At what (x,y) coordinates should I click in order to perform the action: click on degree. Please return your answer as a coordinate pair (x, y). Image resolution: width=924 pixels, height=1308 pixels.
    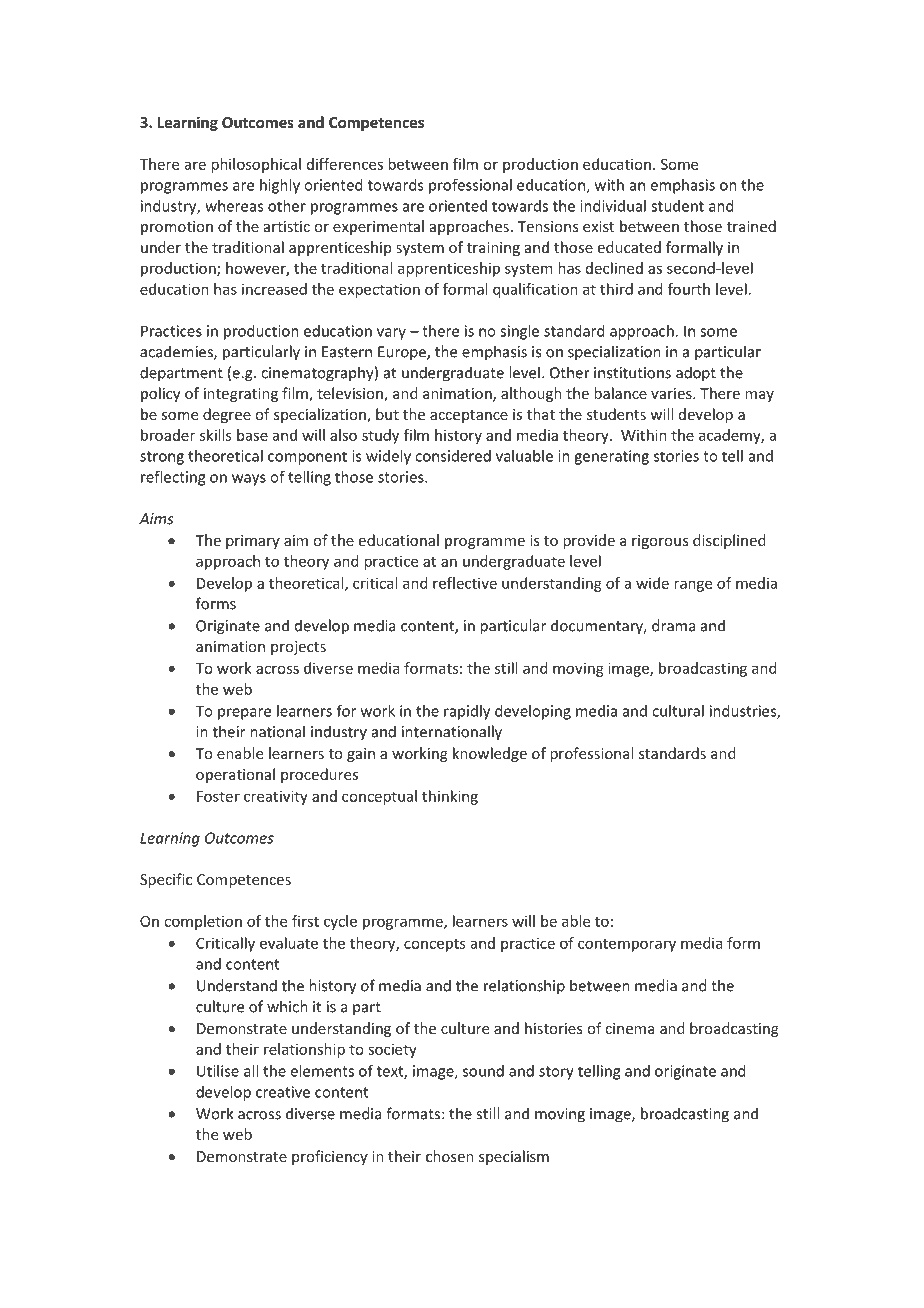
    Looking at the image, I should click on (227, 415).
